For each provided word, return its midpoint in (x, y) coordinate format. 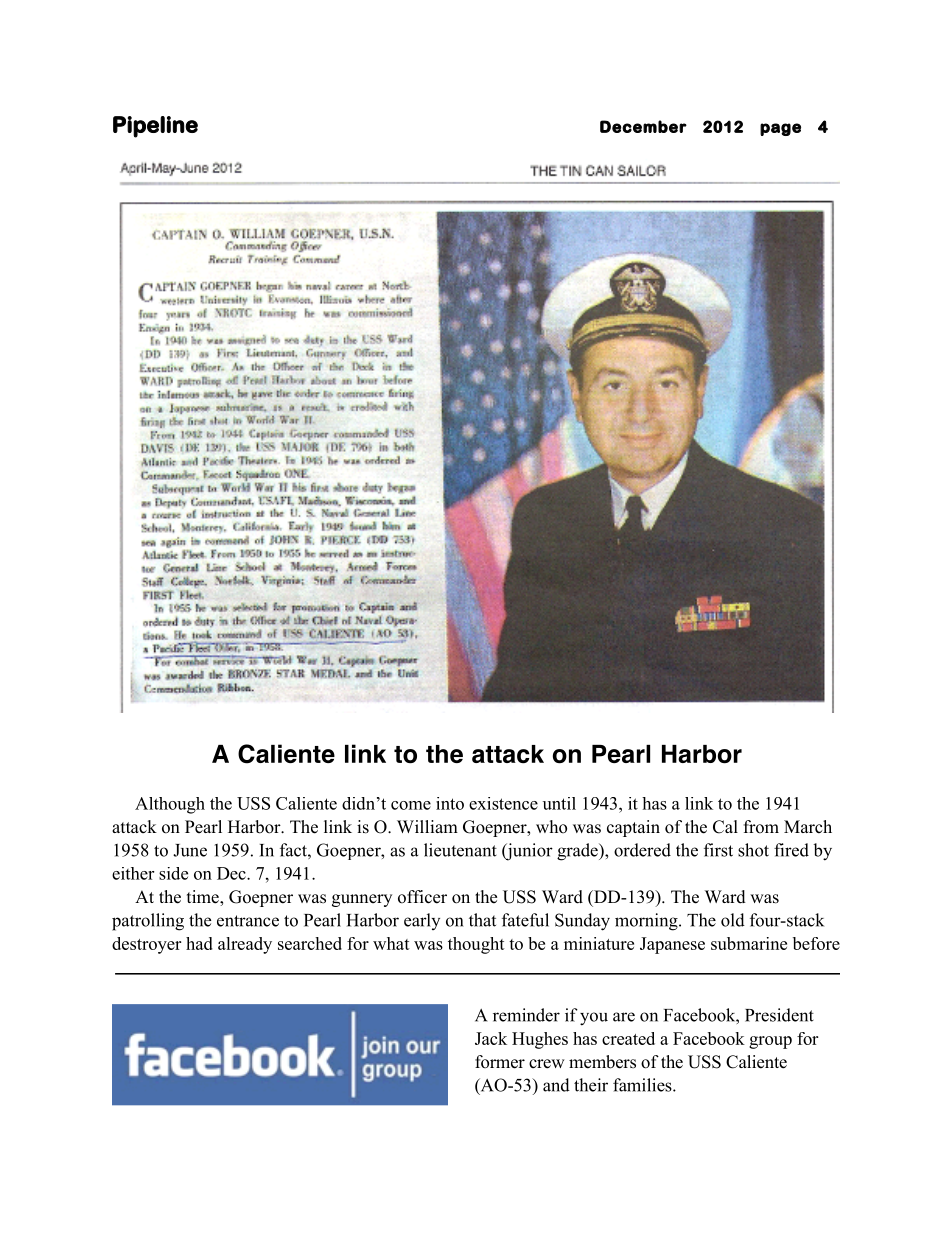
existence (503, 803)
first (718, 850)
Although (170, 805)
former (500, 1062)
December (643, 126)
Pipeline (155, 127)
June (190, 850)
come (411, 805)
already (245, 945)
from (761, 827)
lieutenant (460, 850)
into (450, 803)
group (770, 1042)
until (559, 803)
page (780, 129)
